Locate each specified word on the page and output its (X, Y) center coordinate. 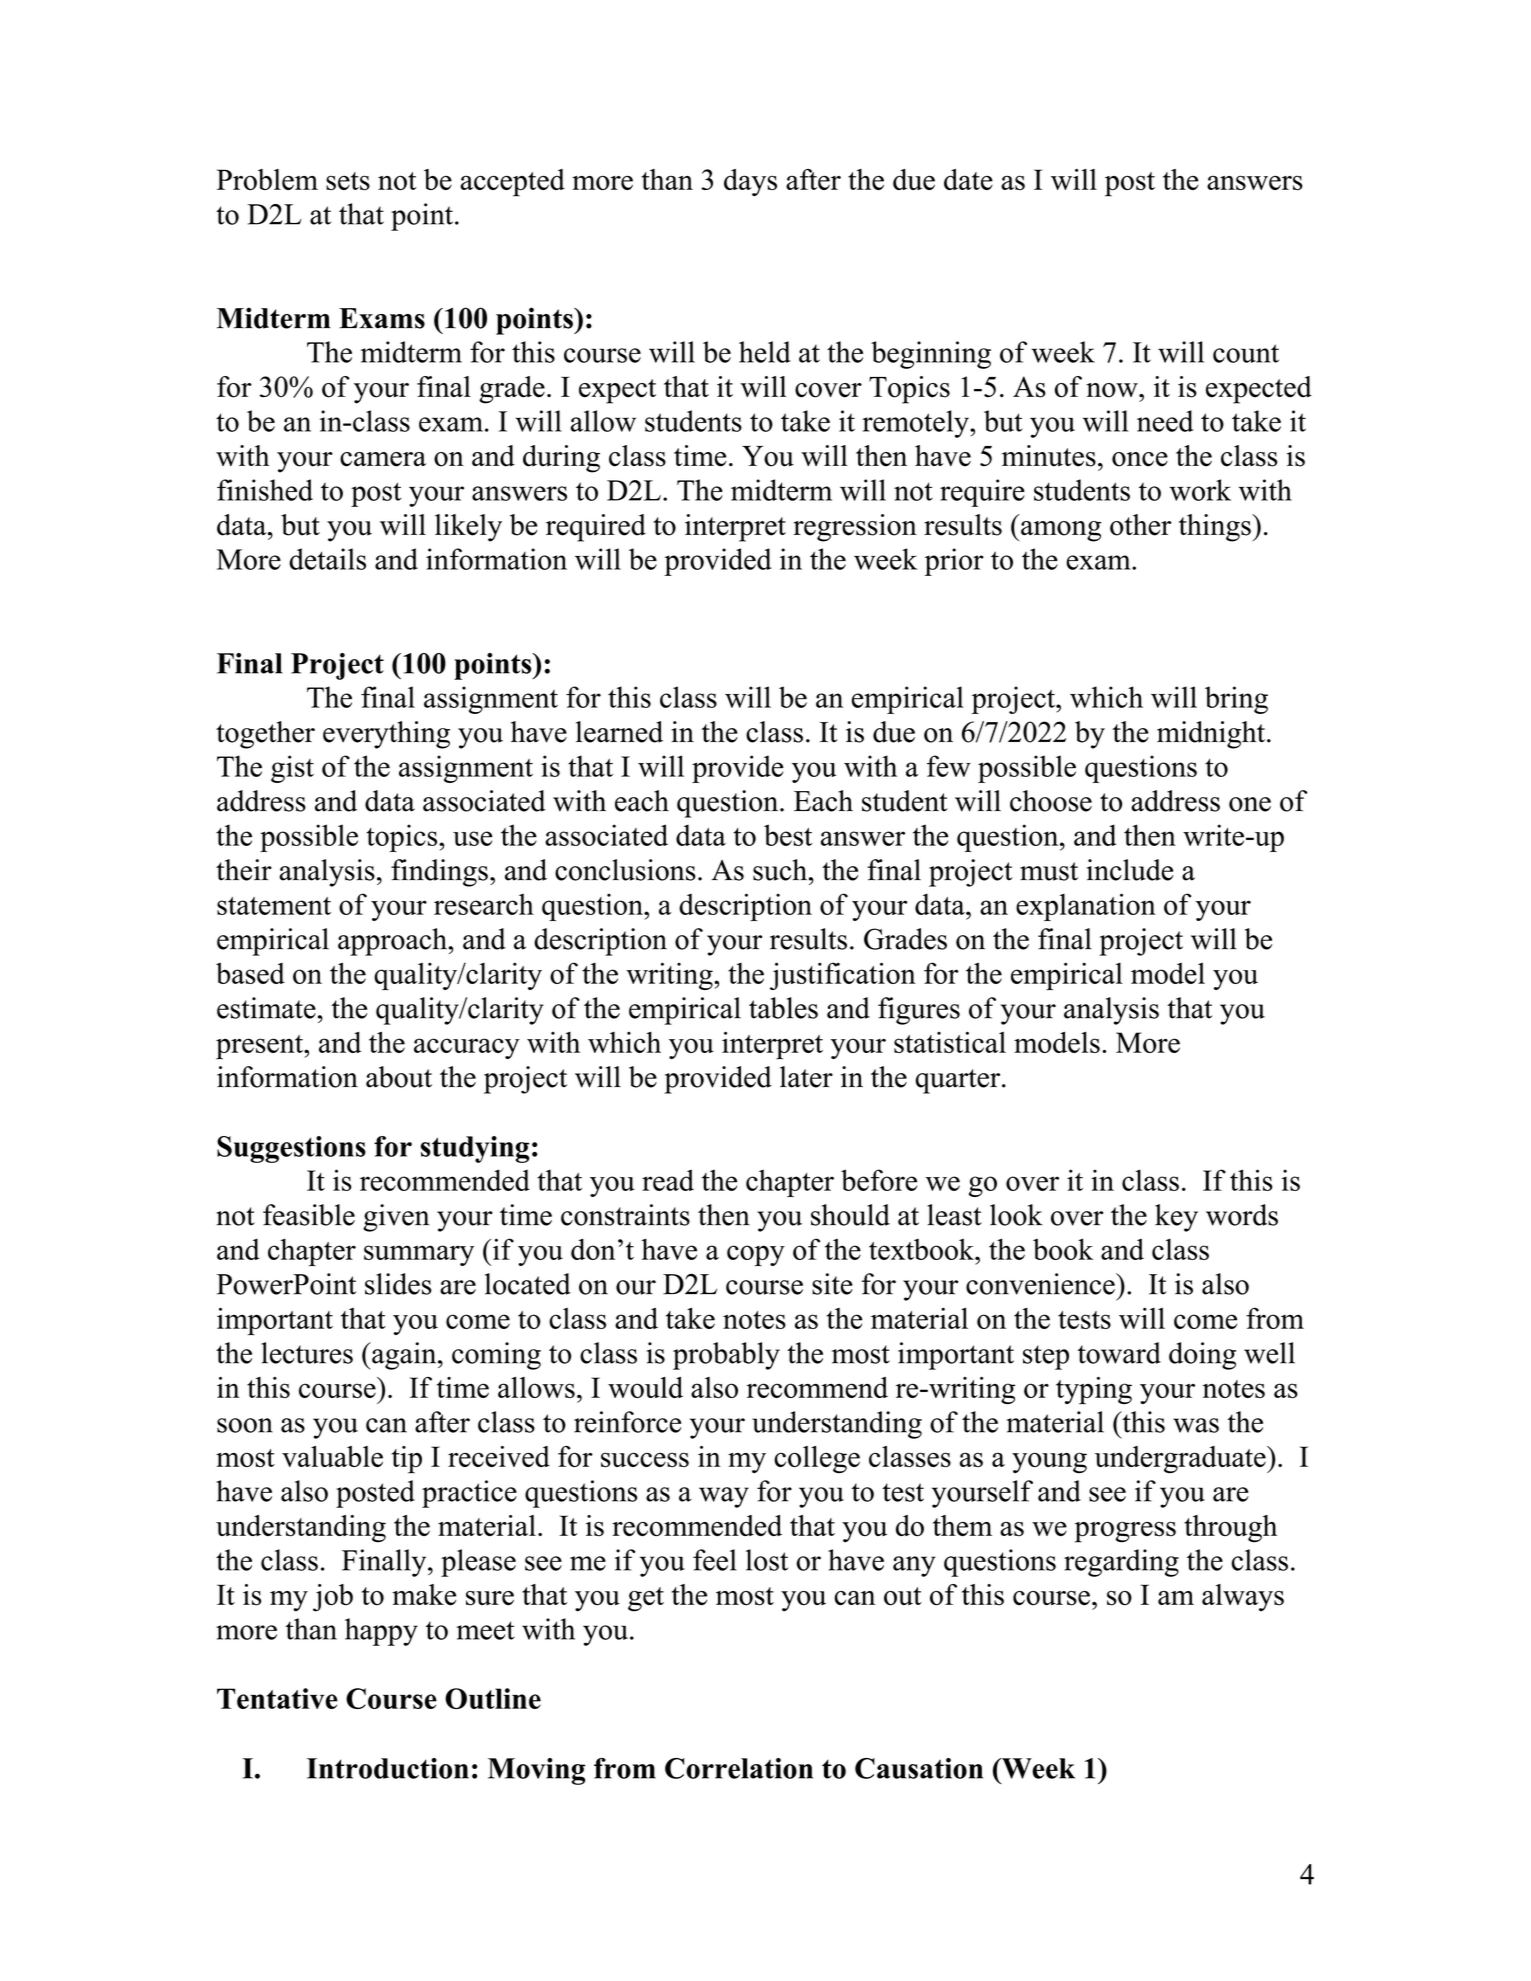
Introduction (388, 1768)
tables (783, 1008)
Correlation (739, 1768)
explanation (1086, 907)
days (750, 182)
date (968, 179)
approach (393, 942)
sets (348, 181)
